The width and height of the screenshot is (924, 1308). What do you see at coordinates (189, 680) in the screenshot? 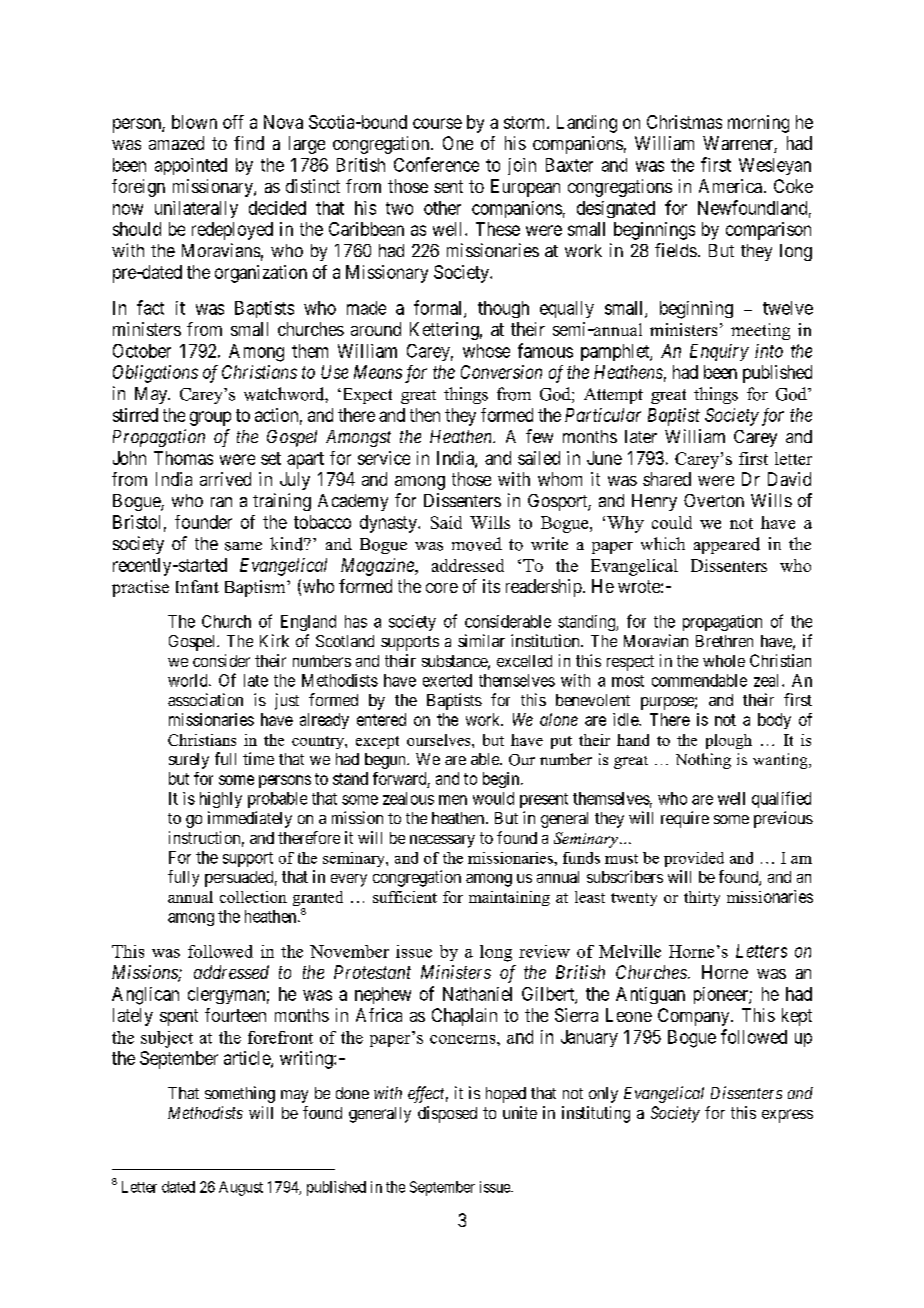
I see `world` at bounding box center [189, 680].
